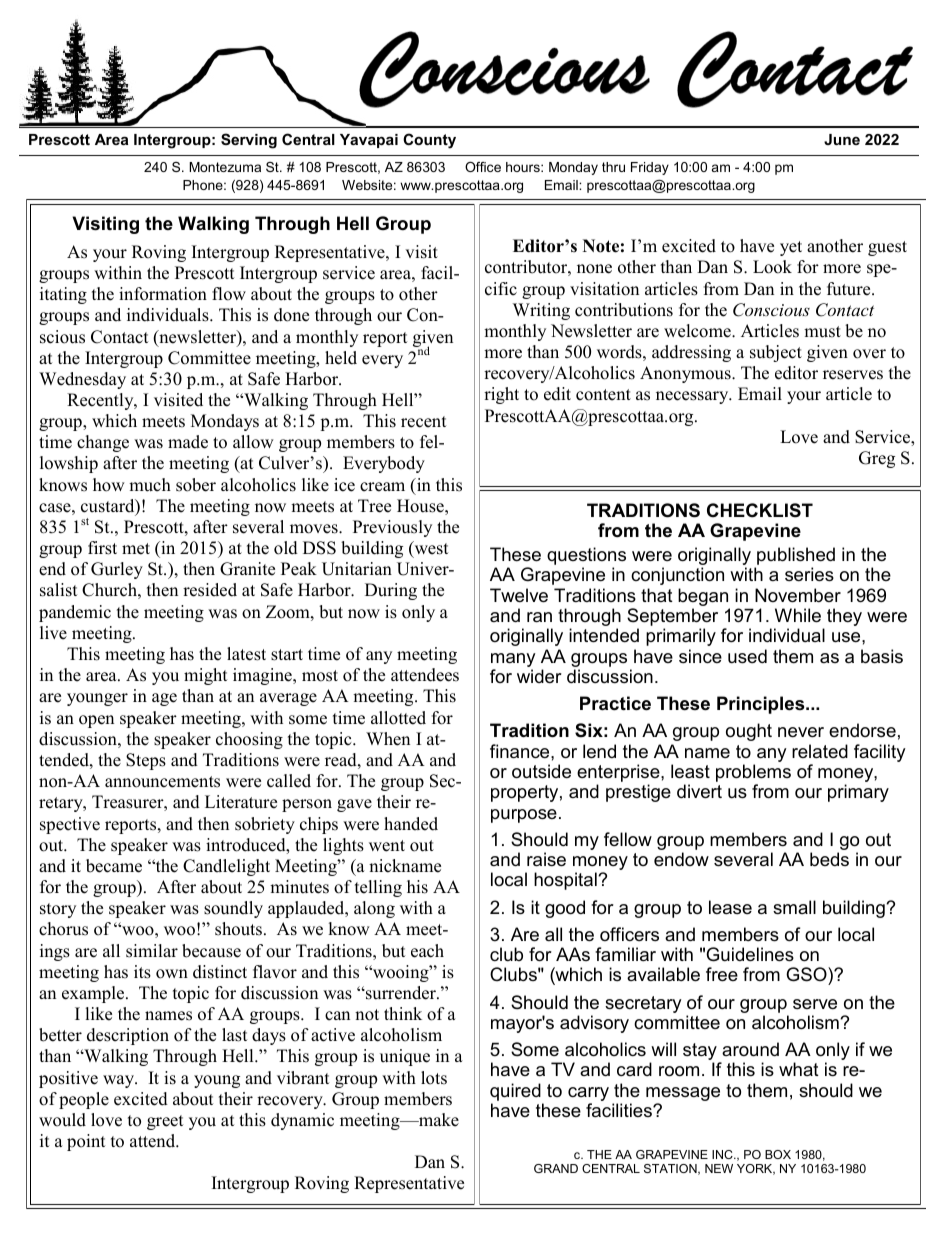 Image resolution: width=952 pixels, height=1233 pixels. Describe the element at coordinates (842, 139) in the screenshot. I see `June` at that location.
